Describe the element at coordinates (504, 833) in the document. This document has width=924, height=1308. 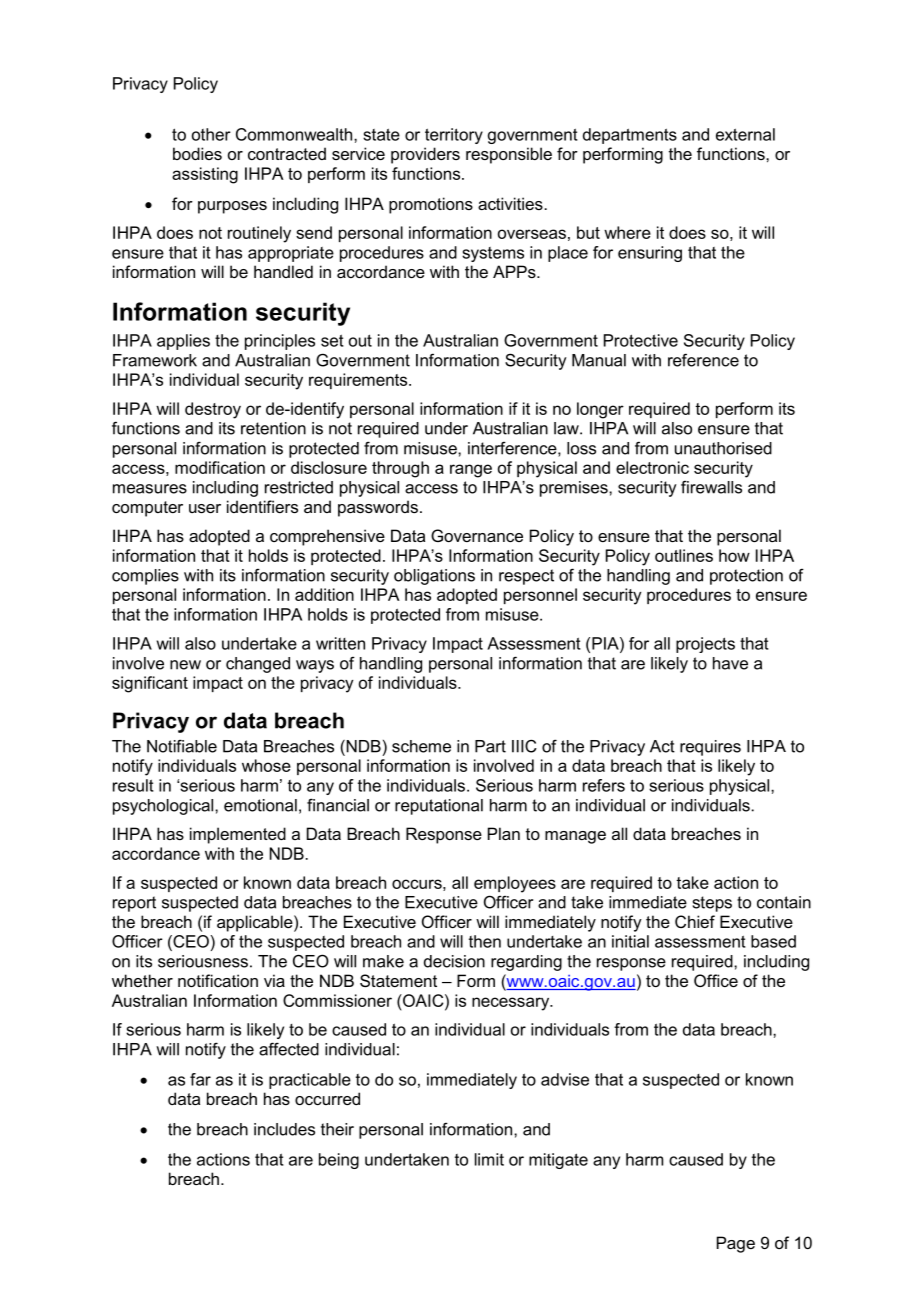
I see `Plan` at that location.
